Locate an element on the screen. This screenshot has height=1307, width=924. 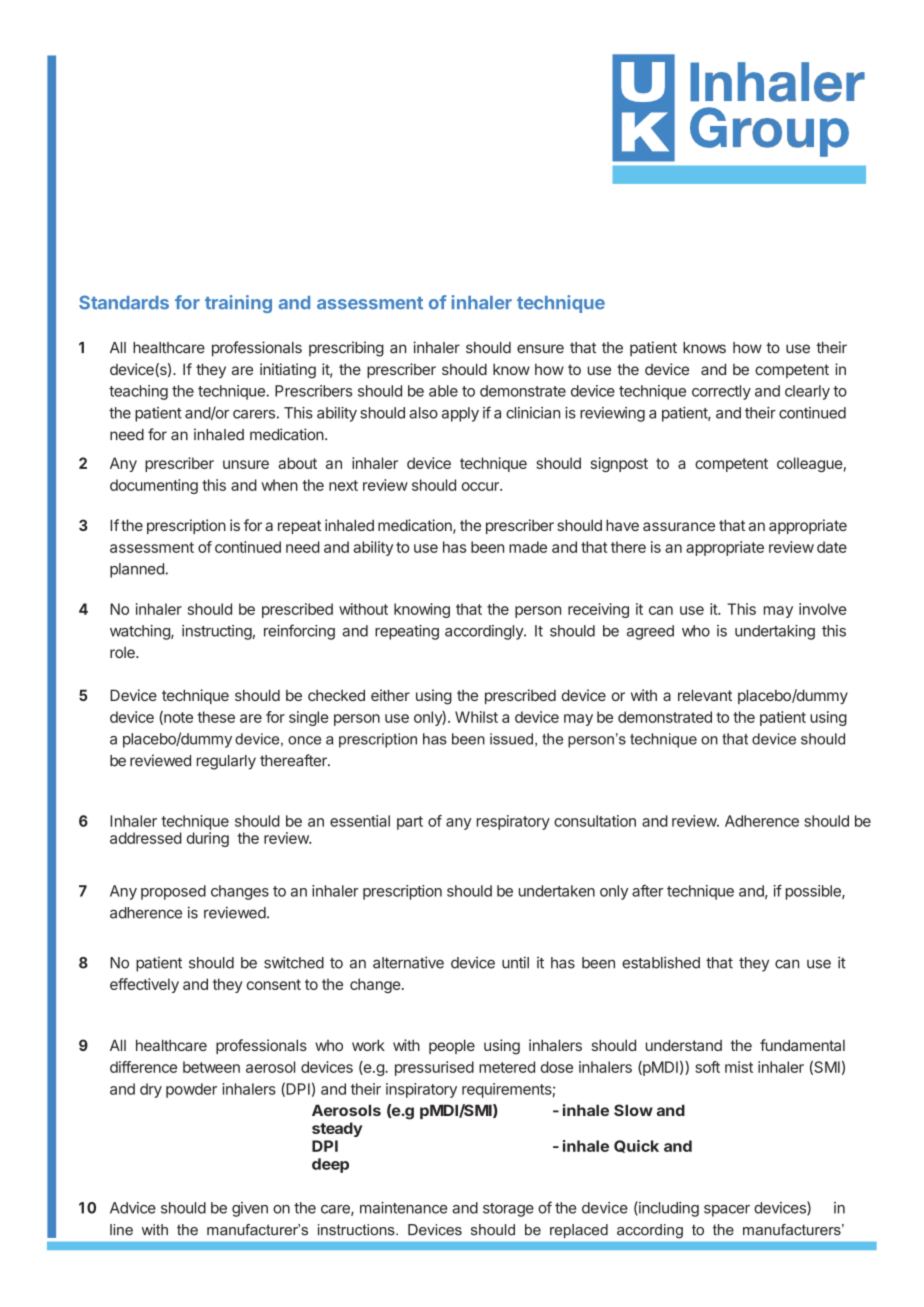
training is located at coordinates (238, 304).
